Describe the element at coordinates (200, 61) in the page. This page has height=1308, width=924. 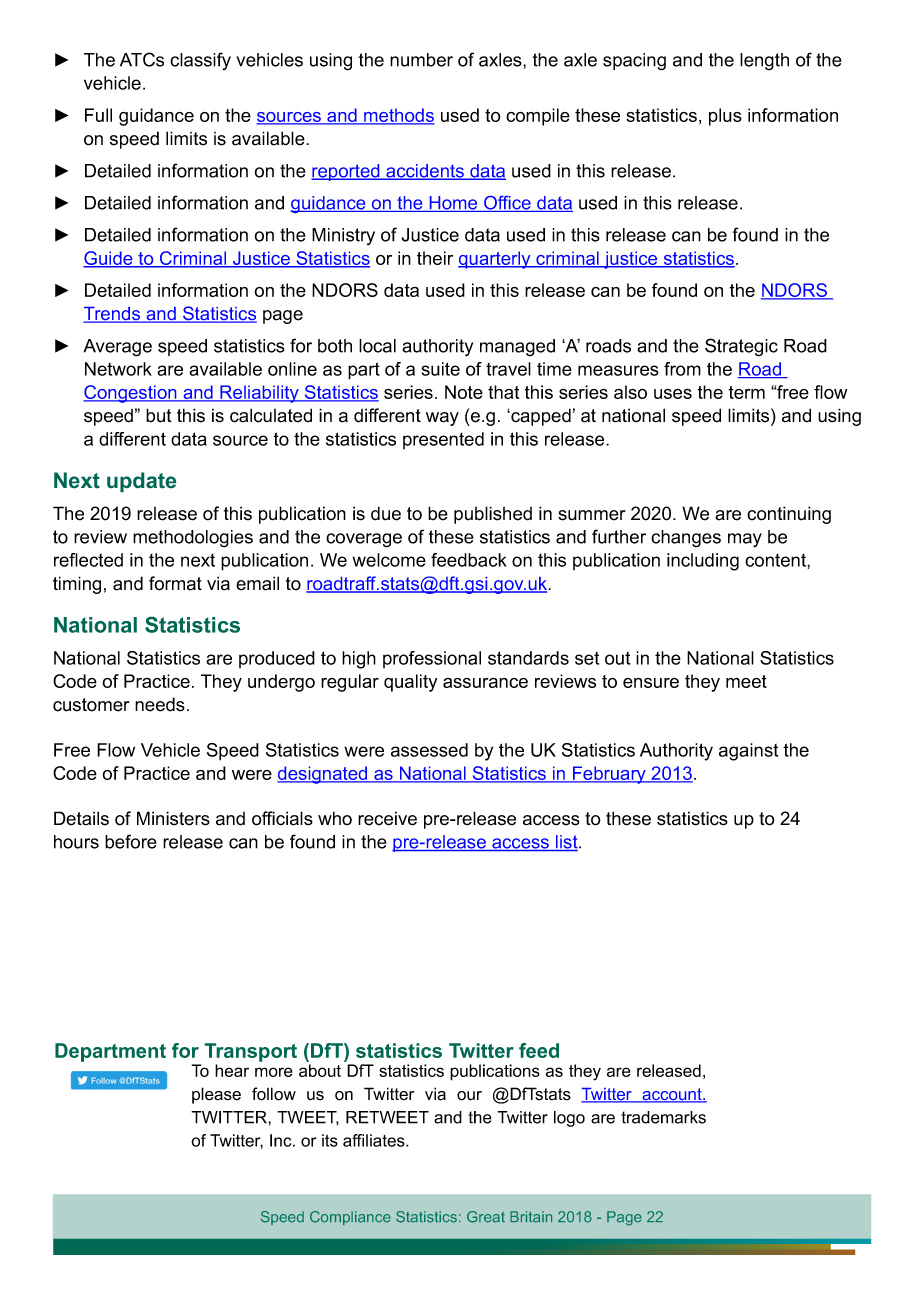
I see `classify` at that location.
